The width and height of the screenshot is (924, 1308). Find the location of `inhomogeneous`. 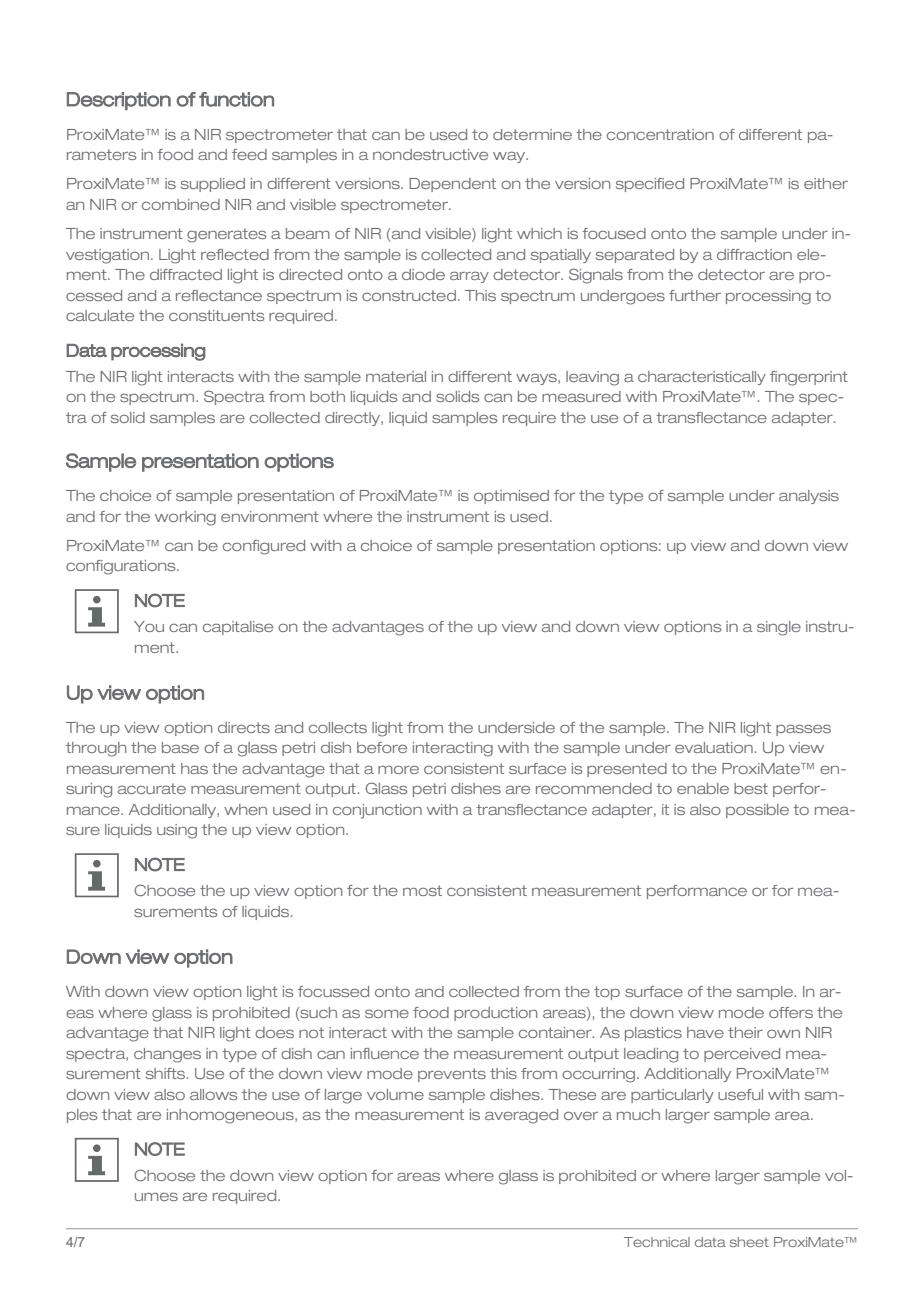

inhomogeneous is located at coordinates (231, 1116).
